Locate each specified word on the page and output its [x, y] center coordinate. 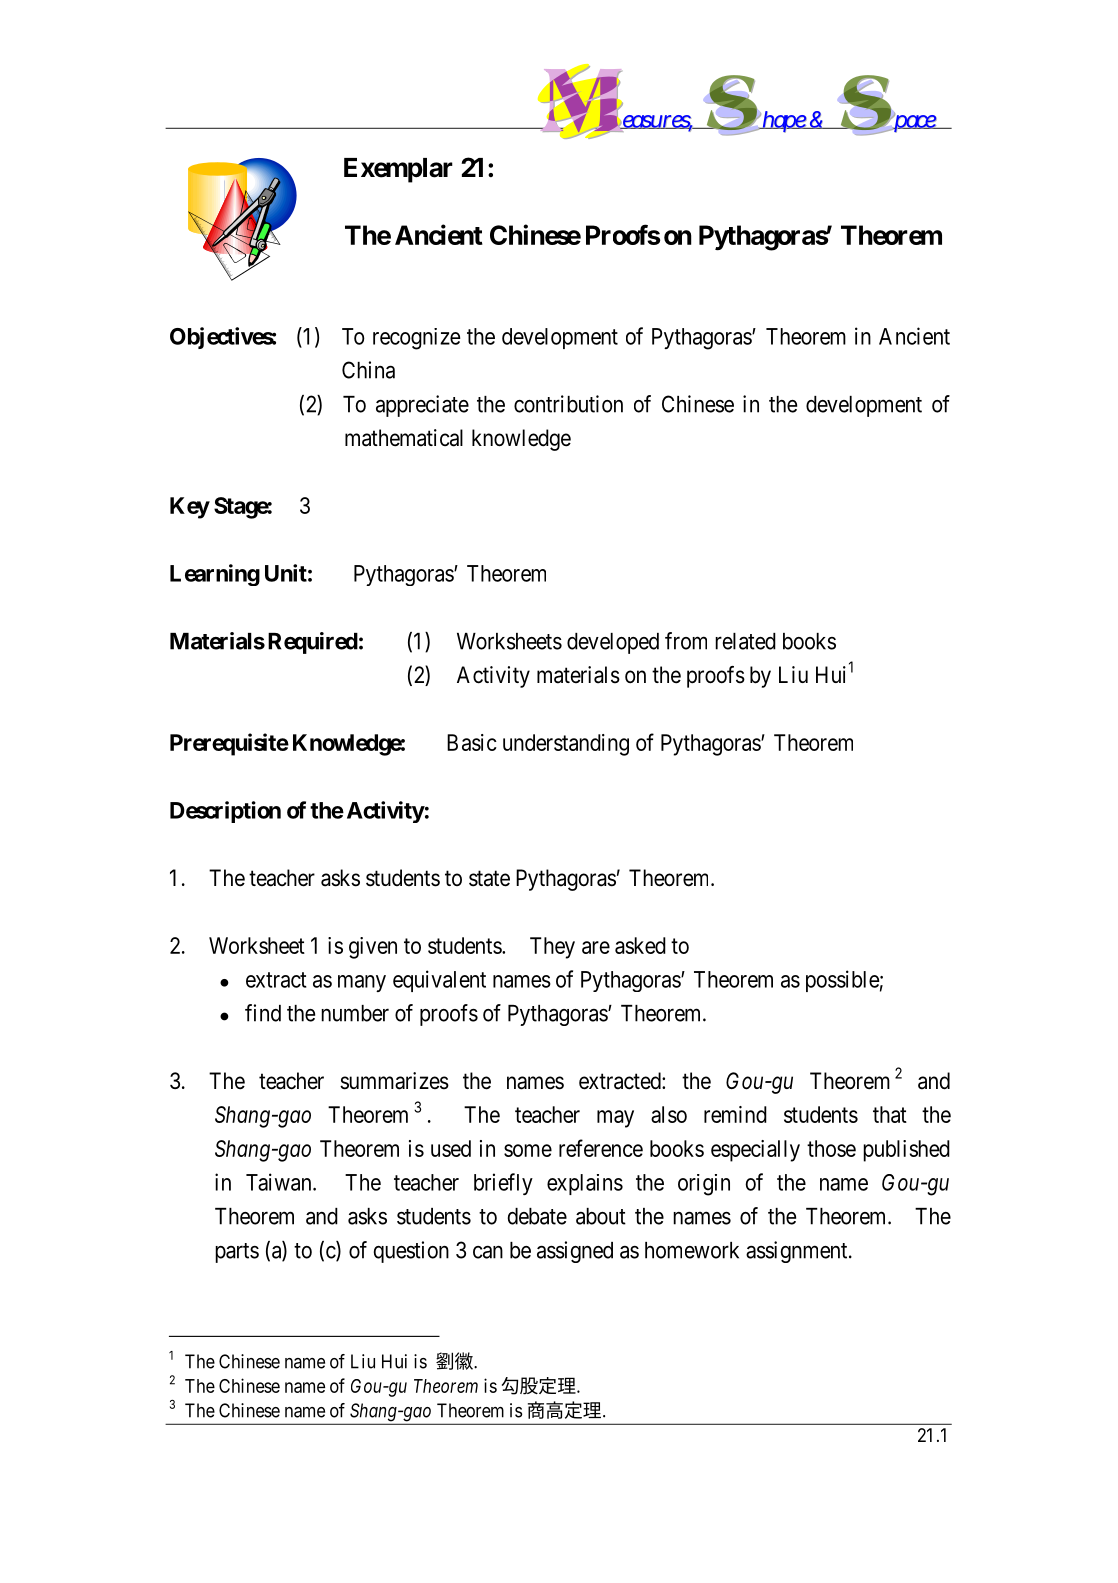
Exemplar [398, 170]
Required [313, 643]
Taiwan [280, 1182]
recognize [417, 339]
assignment [798, 1252]
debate [537, 1216]
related [745, 641]
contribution [568, 404]
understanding [566, 745]
